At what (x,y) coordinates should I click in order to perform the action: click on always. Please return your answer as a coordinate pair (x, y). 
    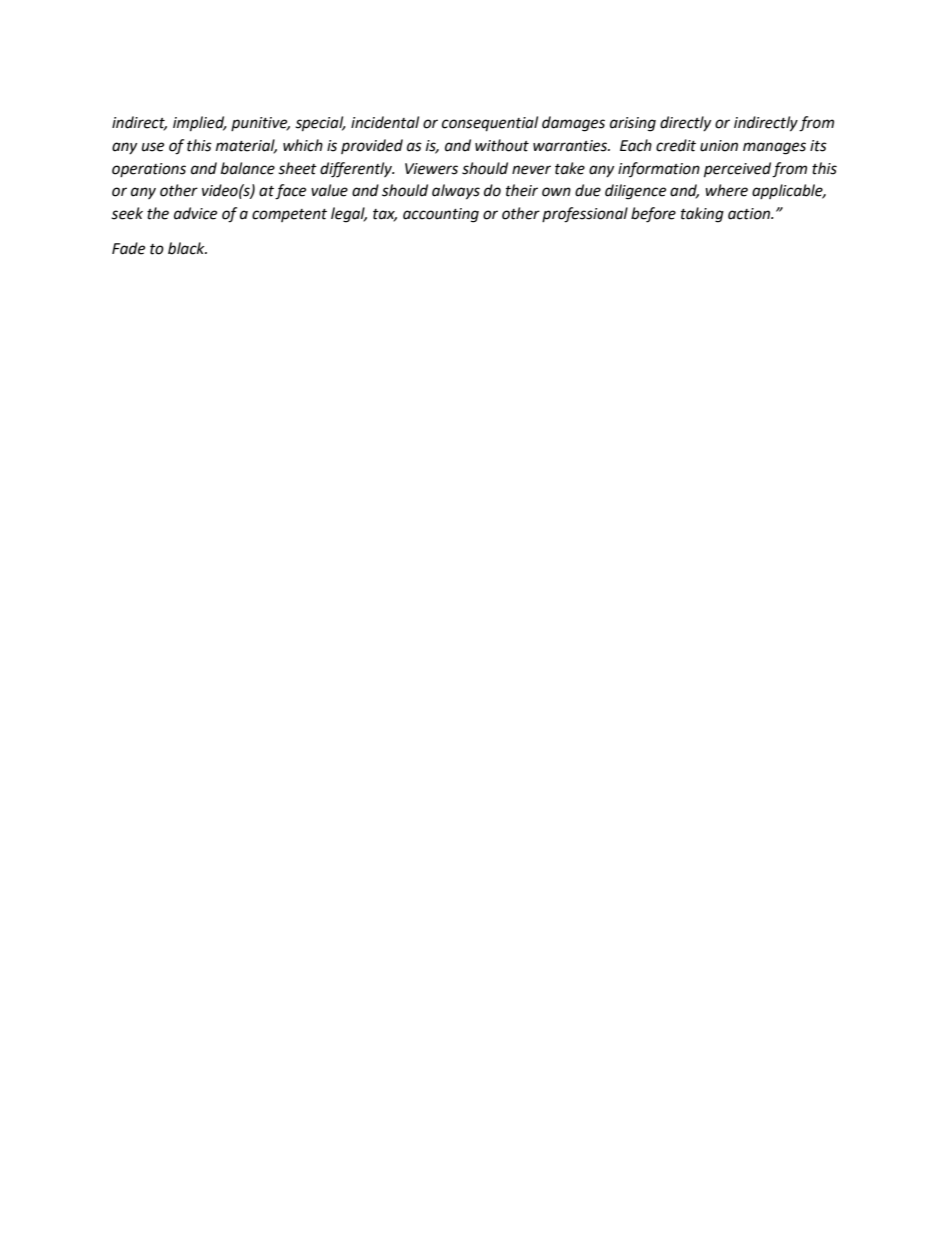
    Looking at the image, I should click on (456, 192).
